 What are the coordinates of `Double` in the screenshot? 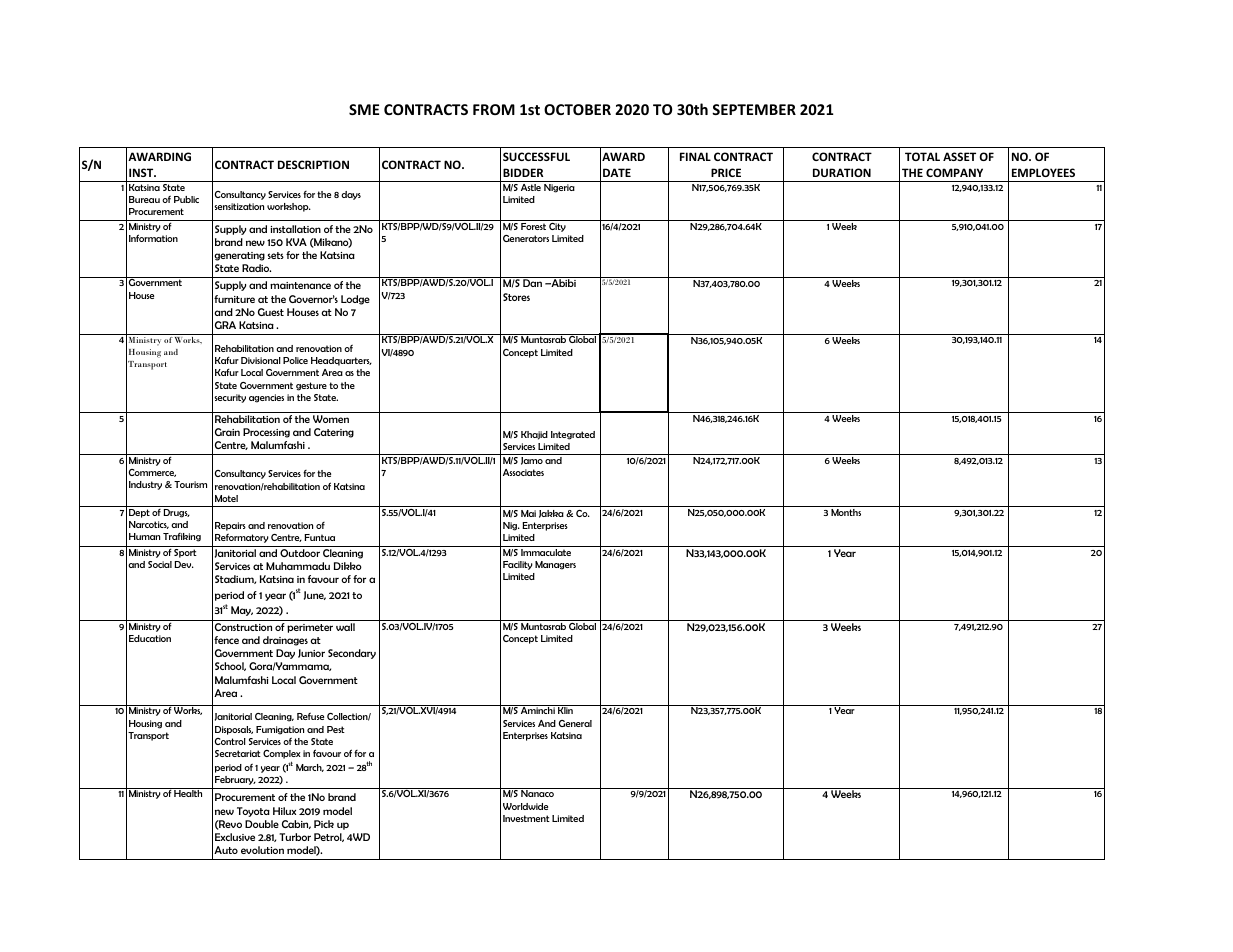 It's located at (262, 824).
